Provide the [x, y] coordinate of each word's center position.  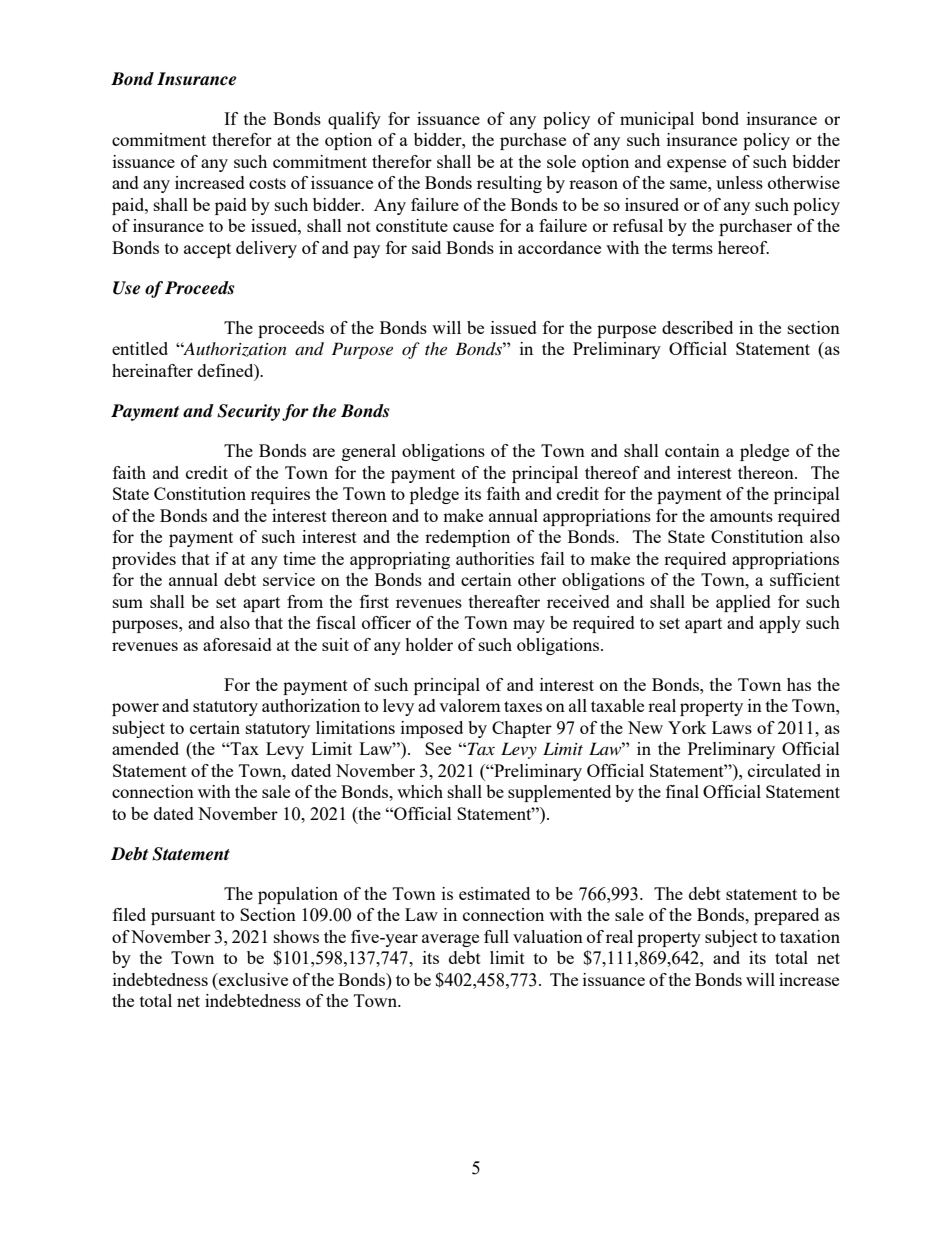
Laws [732, 727]
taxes [523, 706]
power [135, 709]
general [369, 452]
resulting [509, 184]
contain [692, 450]
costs [267, 183]
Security [248, 412]
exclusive [252, 979]
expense [696, 165]
